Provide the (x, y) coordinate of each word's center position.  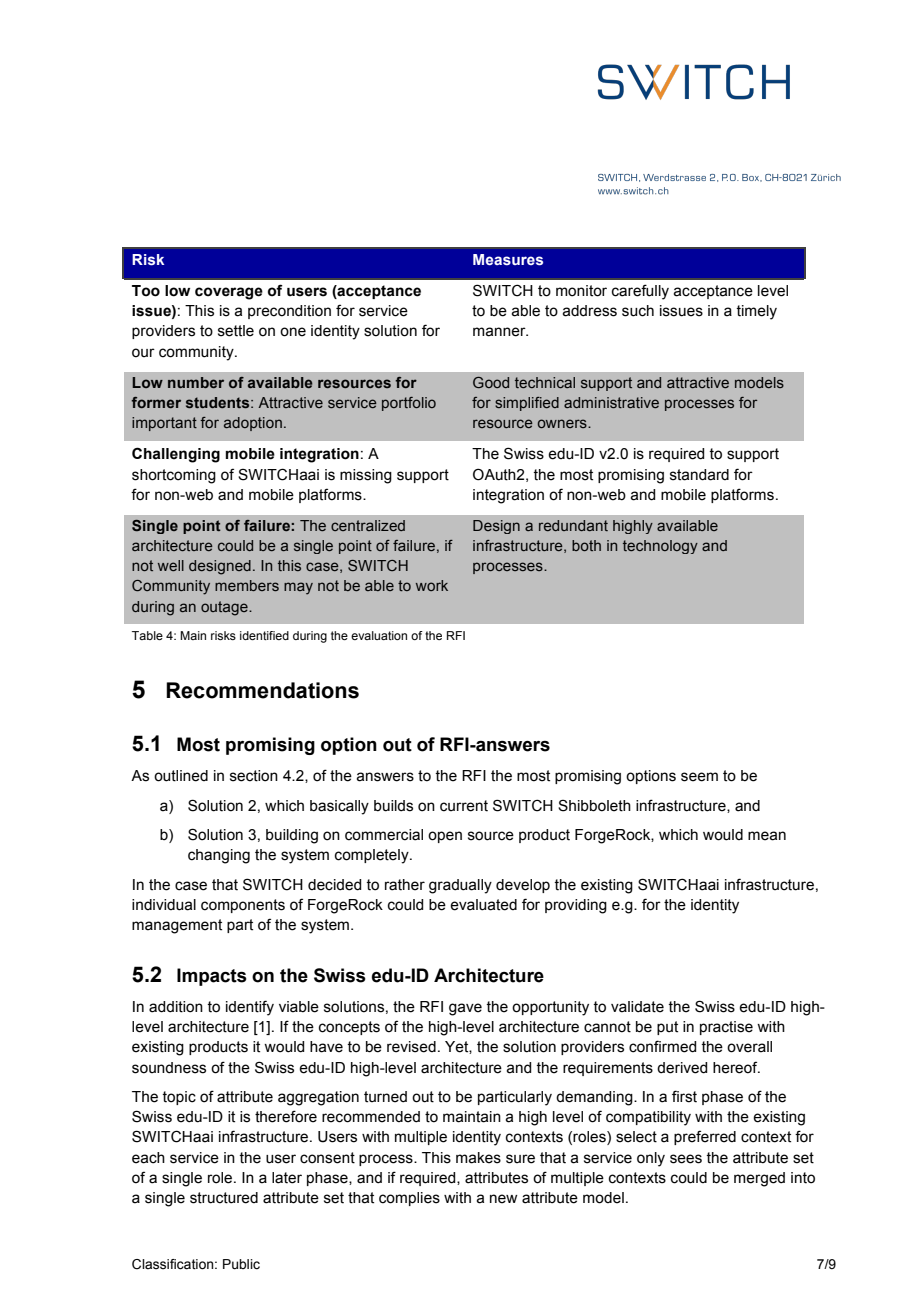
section (254, 776)
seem (699, 777)
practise (726, 1028)
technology (660, 547)
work (432, 585)
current (464, 806)
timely (756, 312)
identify (250, 1008)
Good (491, 382)
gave (465, 1009)
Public (241, 1264)
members (247, 585)
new (504, 1199)
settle (236, 331)
